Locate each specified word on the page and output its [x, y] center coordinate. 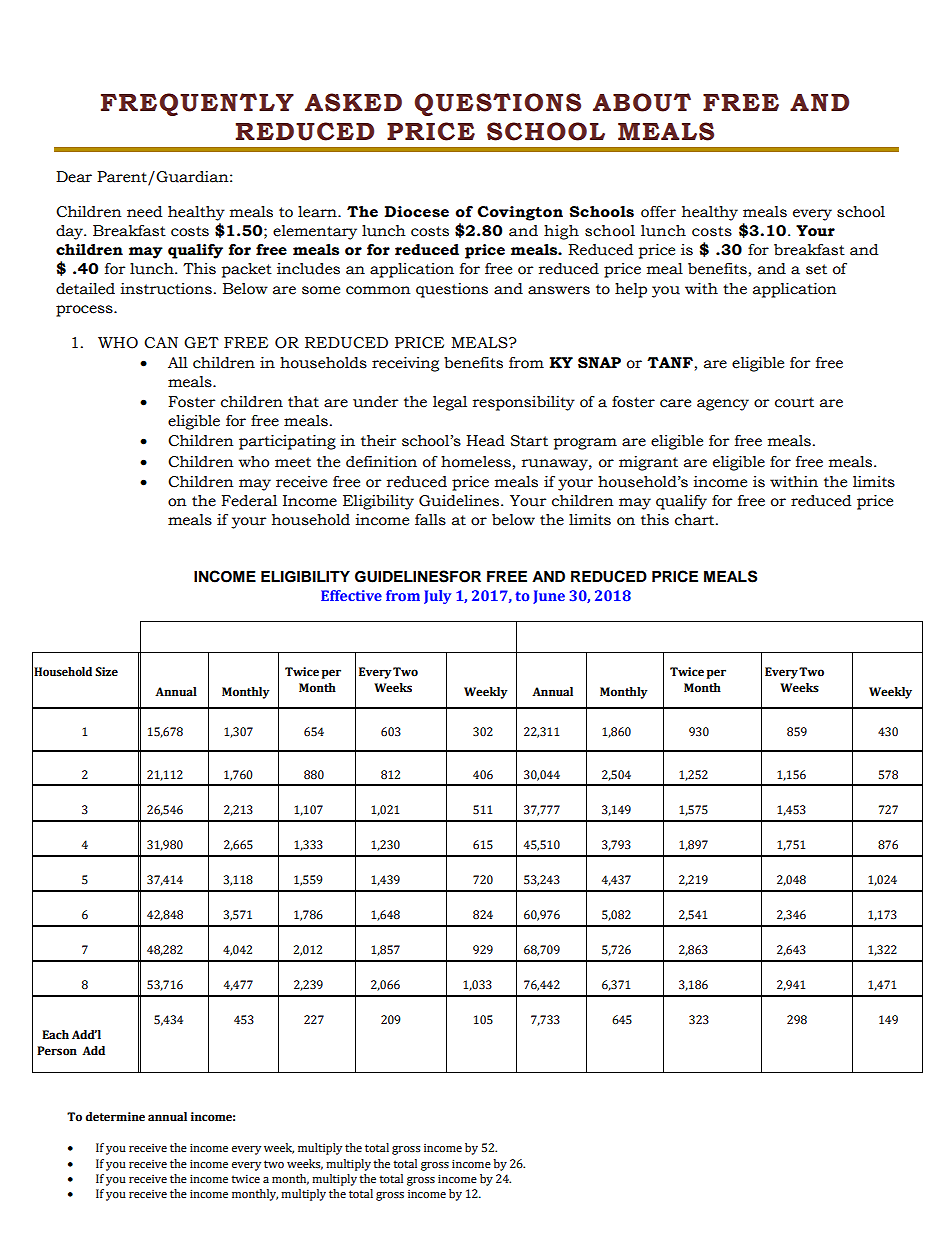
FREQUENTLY [197, 104]
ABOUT [642, 102]
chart [696, 520]
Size [106, 672]
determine [115, 1116]
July [437, 597]
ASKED [353, 102]
